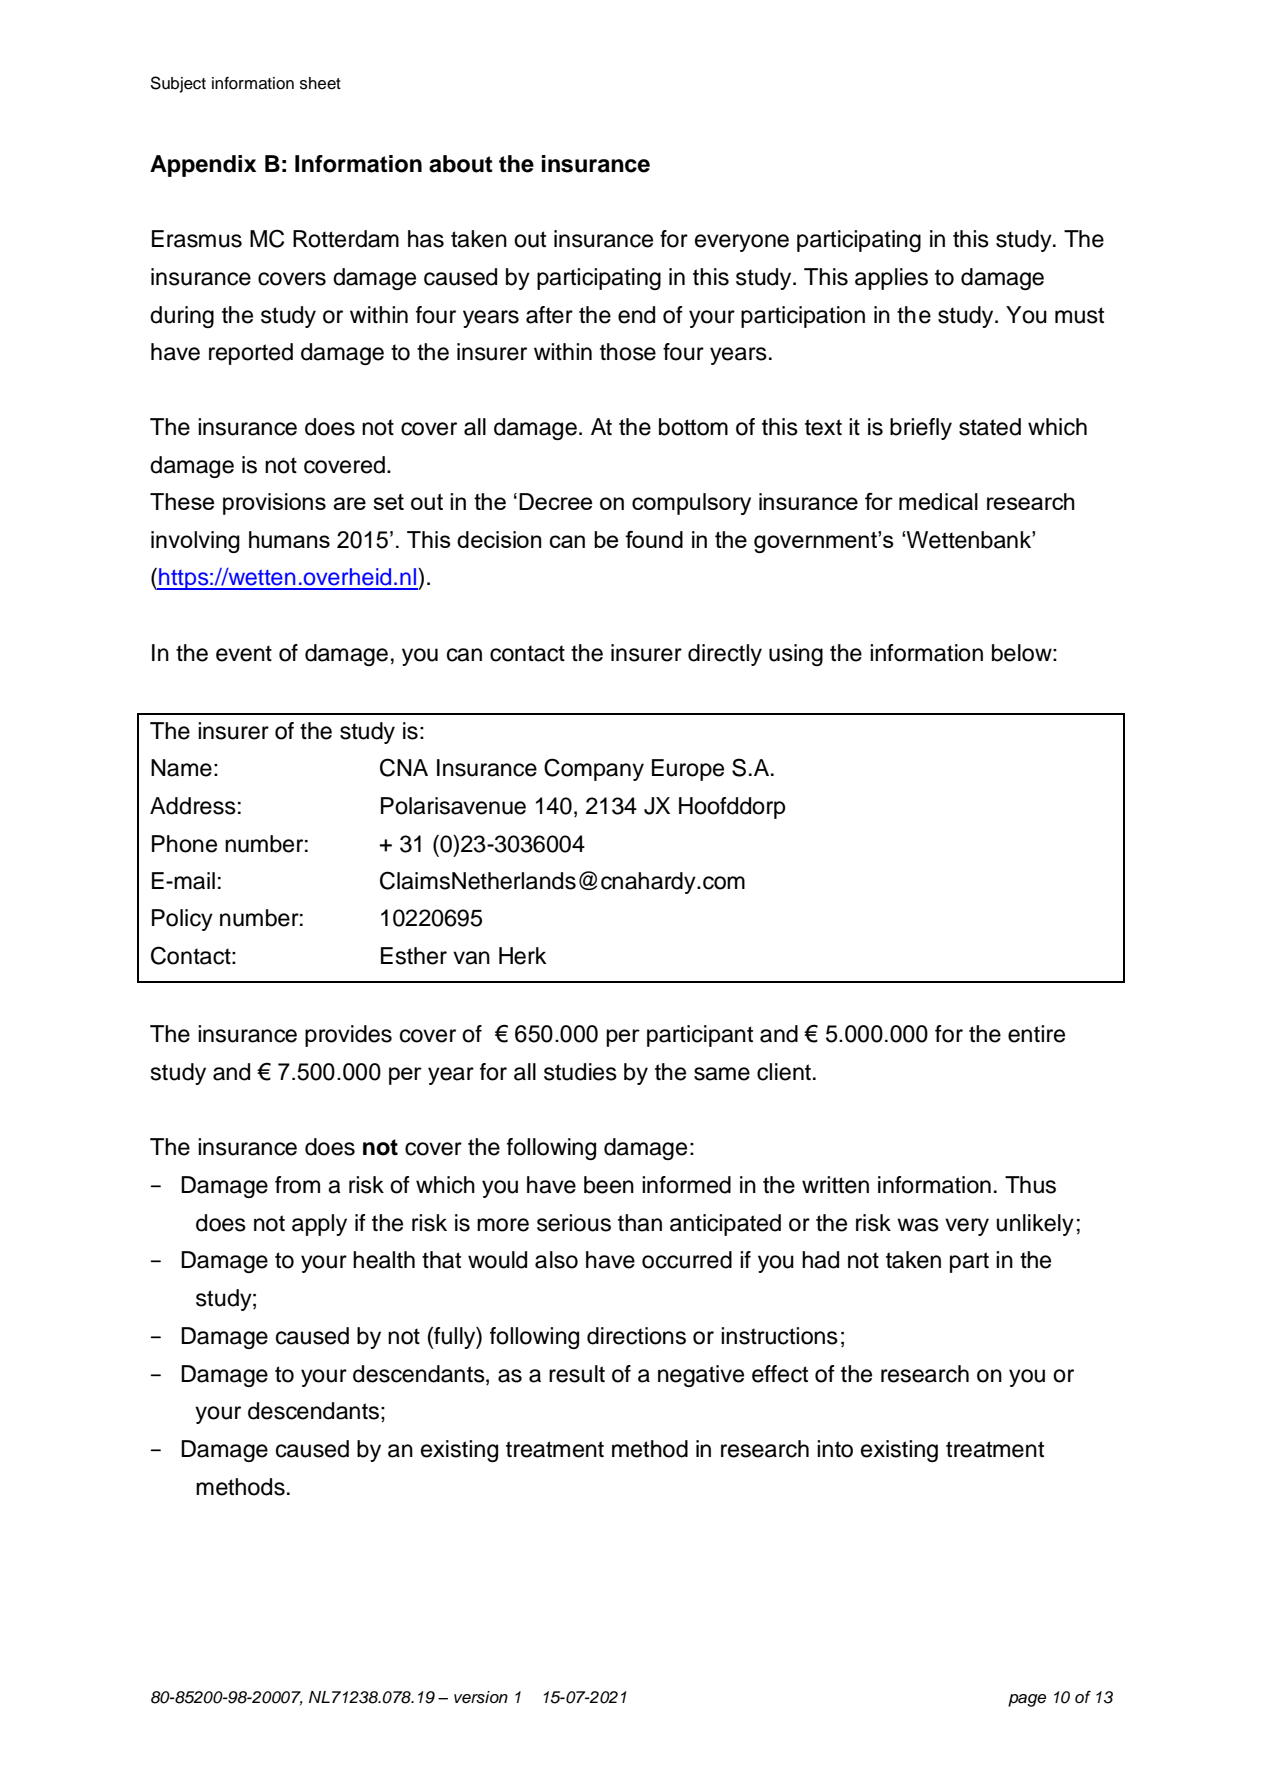 The height and width of the document is (1785, 1262). Describe the element at coordinates (461, 164) in the document. I see `about` at that location.
